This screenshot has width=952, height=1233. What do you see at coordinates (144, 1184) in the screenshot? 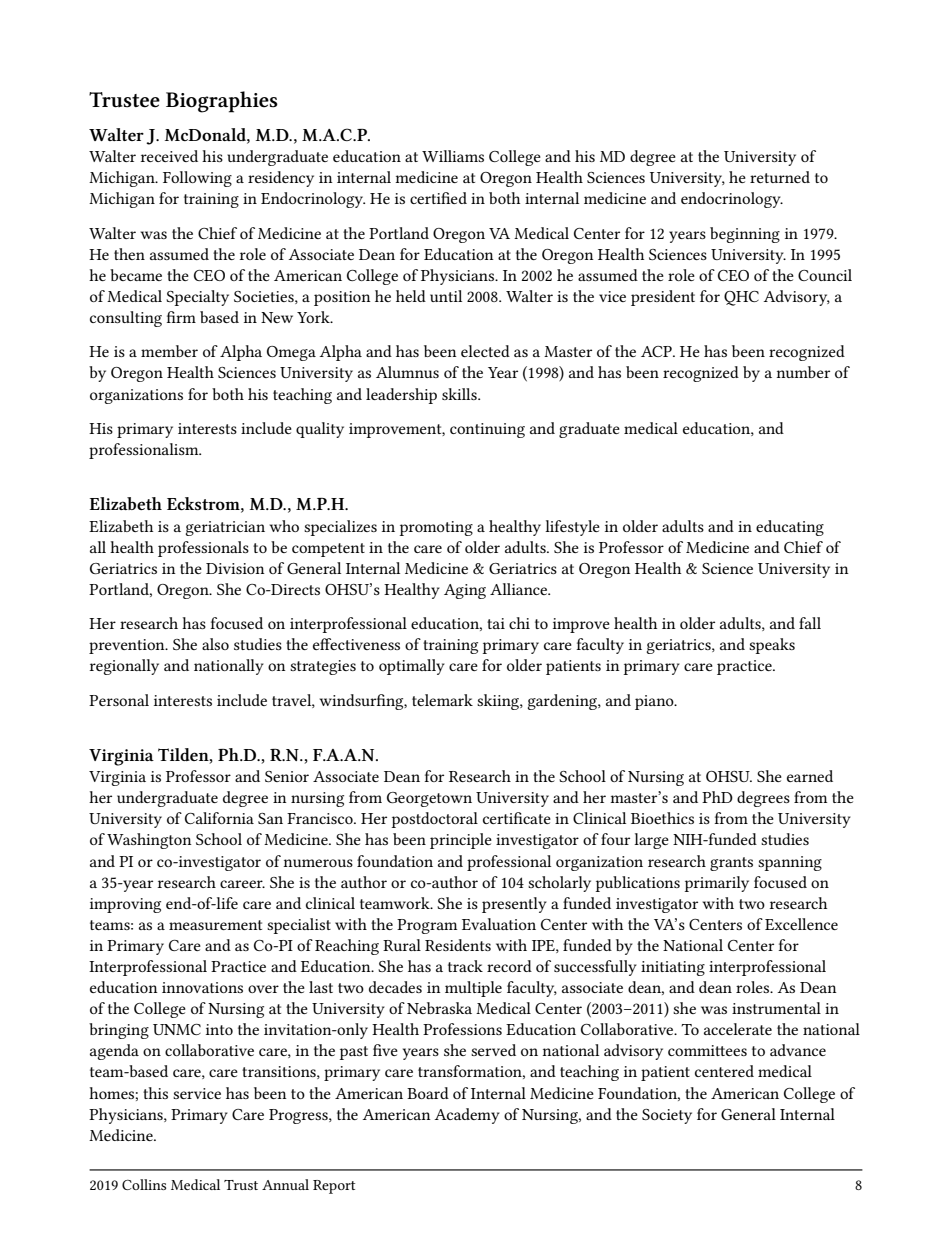
I see `Collins` at bounding box center [144, 1184].
